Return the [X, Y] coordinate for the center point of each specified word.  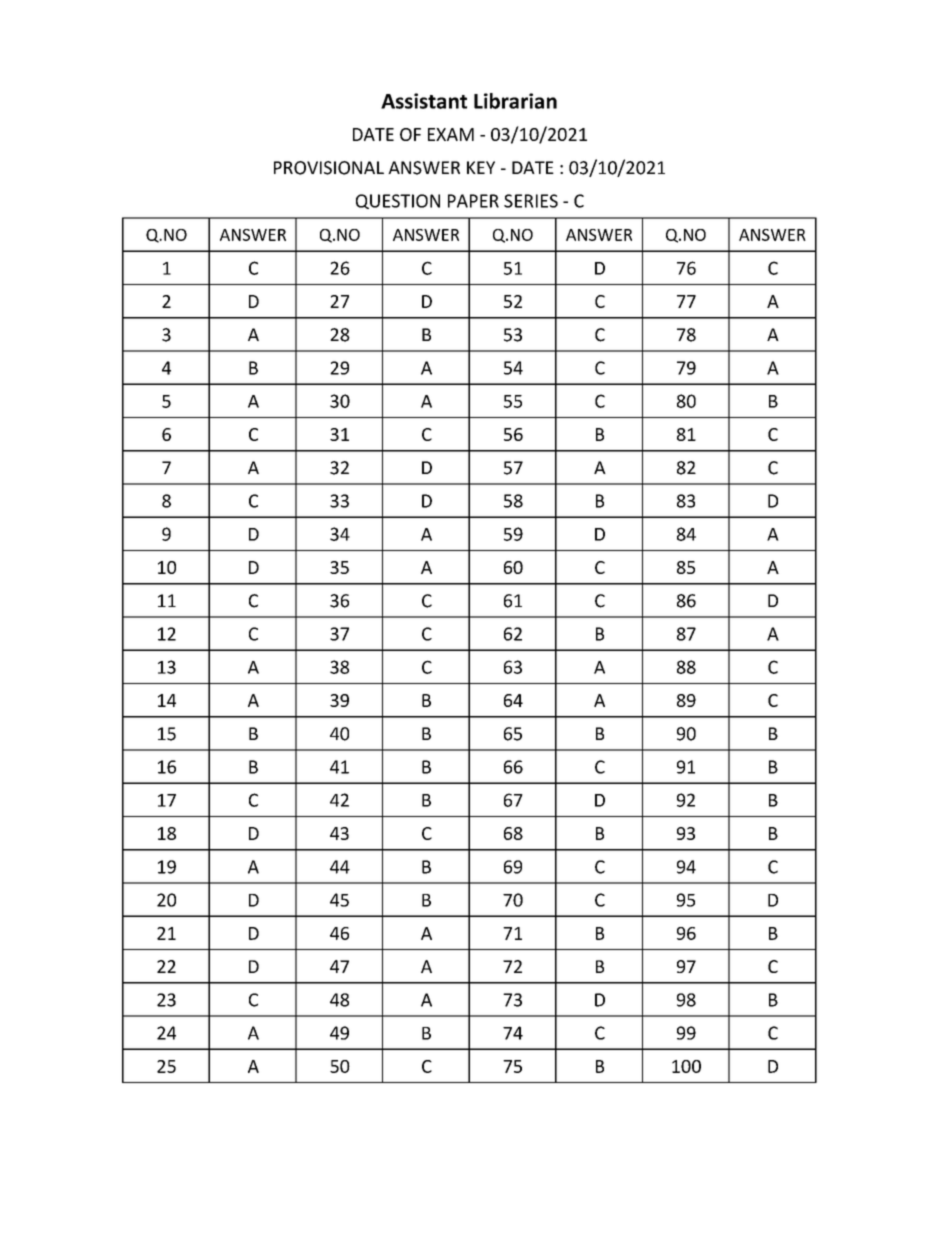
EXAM [451, 134]
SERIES [531, 201]
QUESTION [398, 201]
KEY [481, 167]
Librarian [515, 101]
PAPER [473, 201]
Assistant [424, 101]
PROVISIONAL [329, 168]
